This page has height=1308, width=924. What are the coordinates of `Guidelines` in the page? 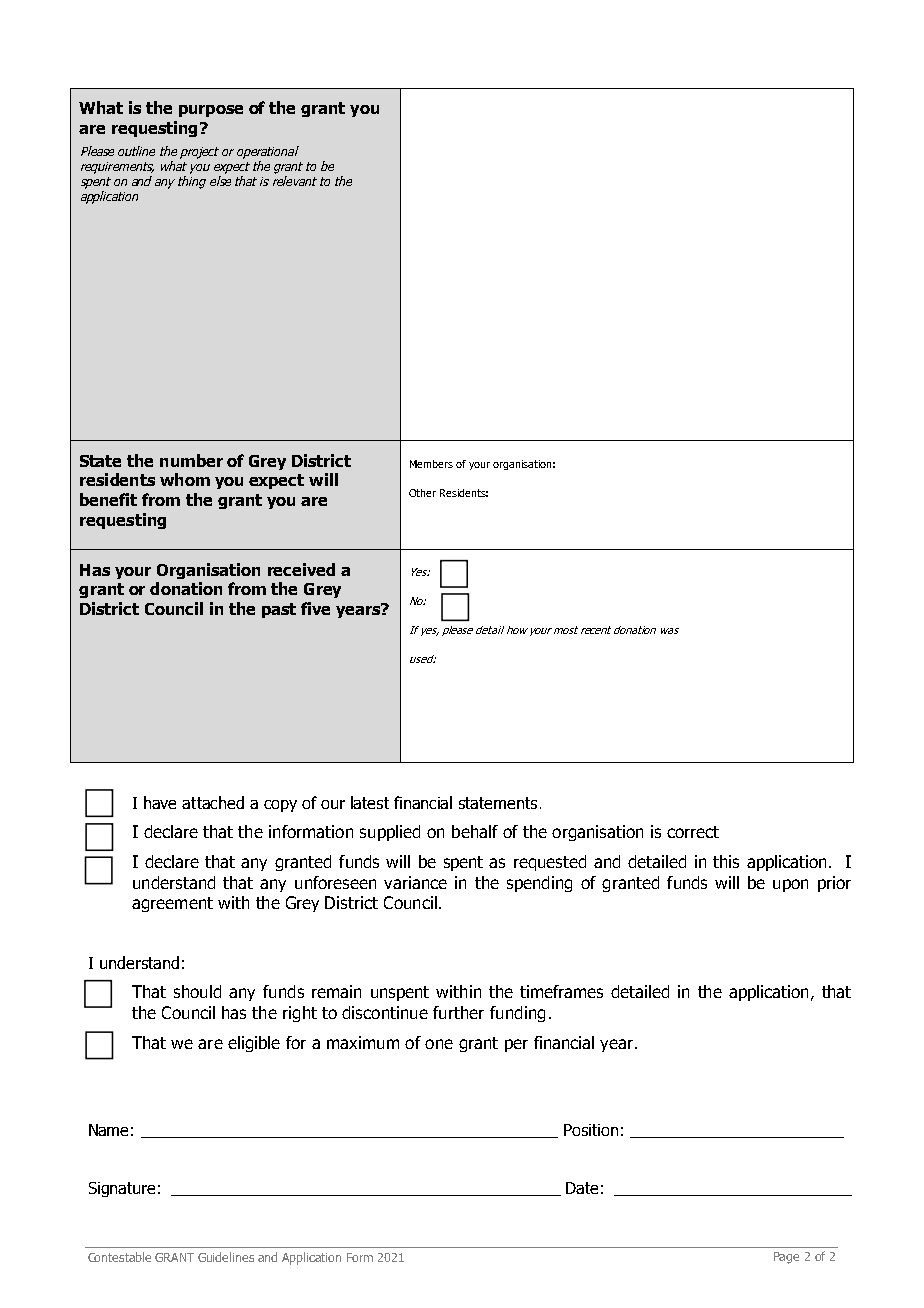 It's located at (226, 1257).
